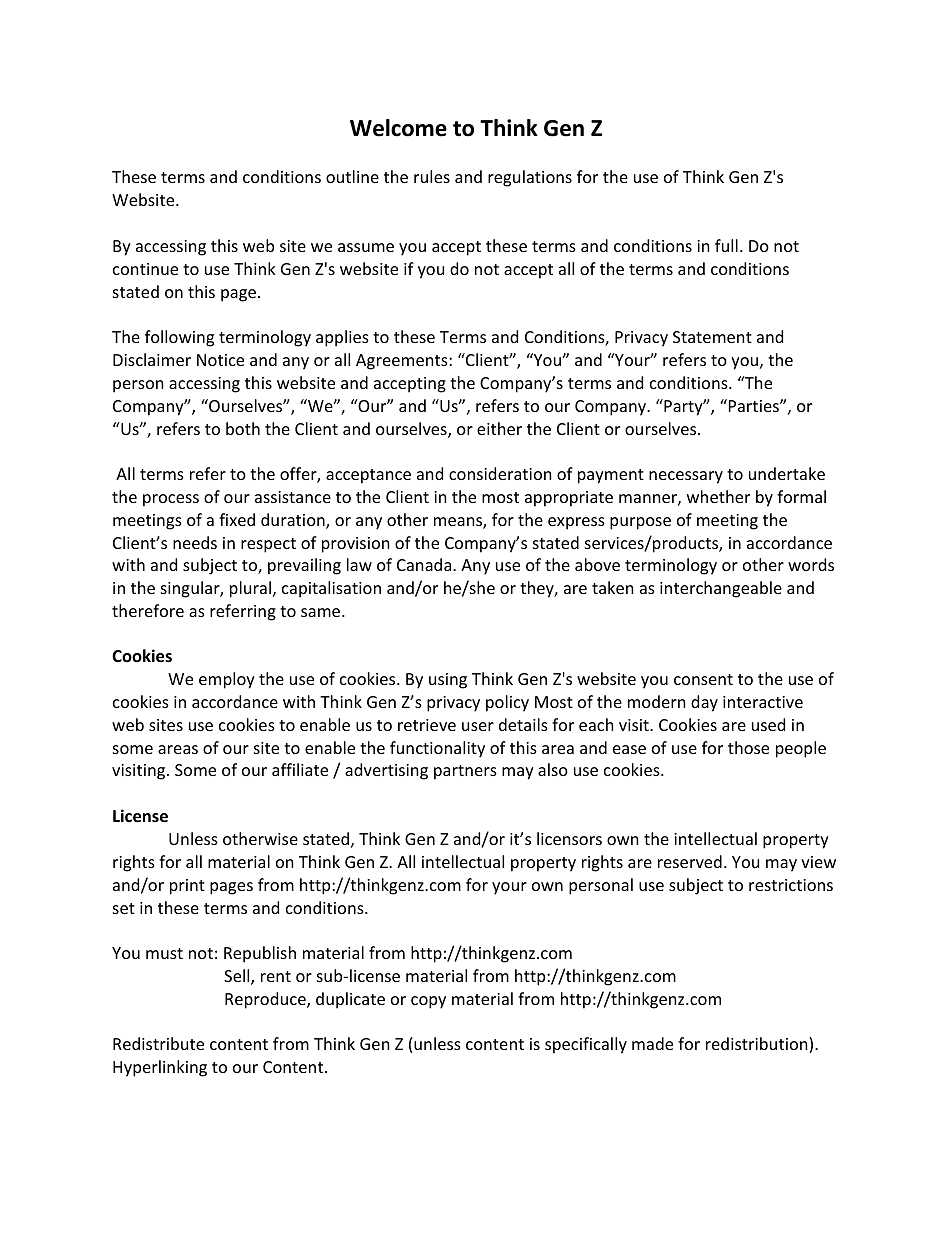 The height and width of the image is (1233, 952). Describe the element at coordinates (465, 772) in the image. I see `partners` at that location.
